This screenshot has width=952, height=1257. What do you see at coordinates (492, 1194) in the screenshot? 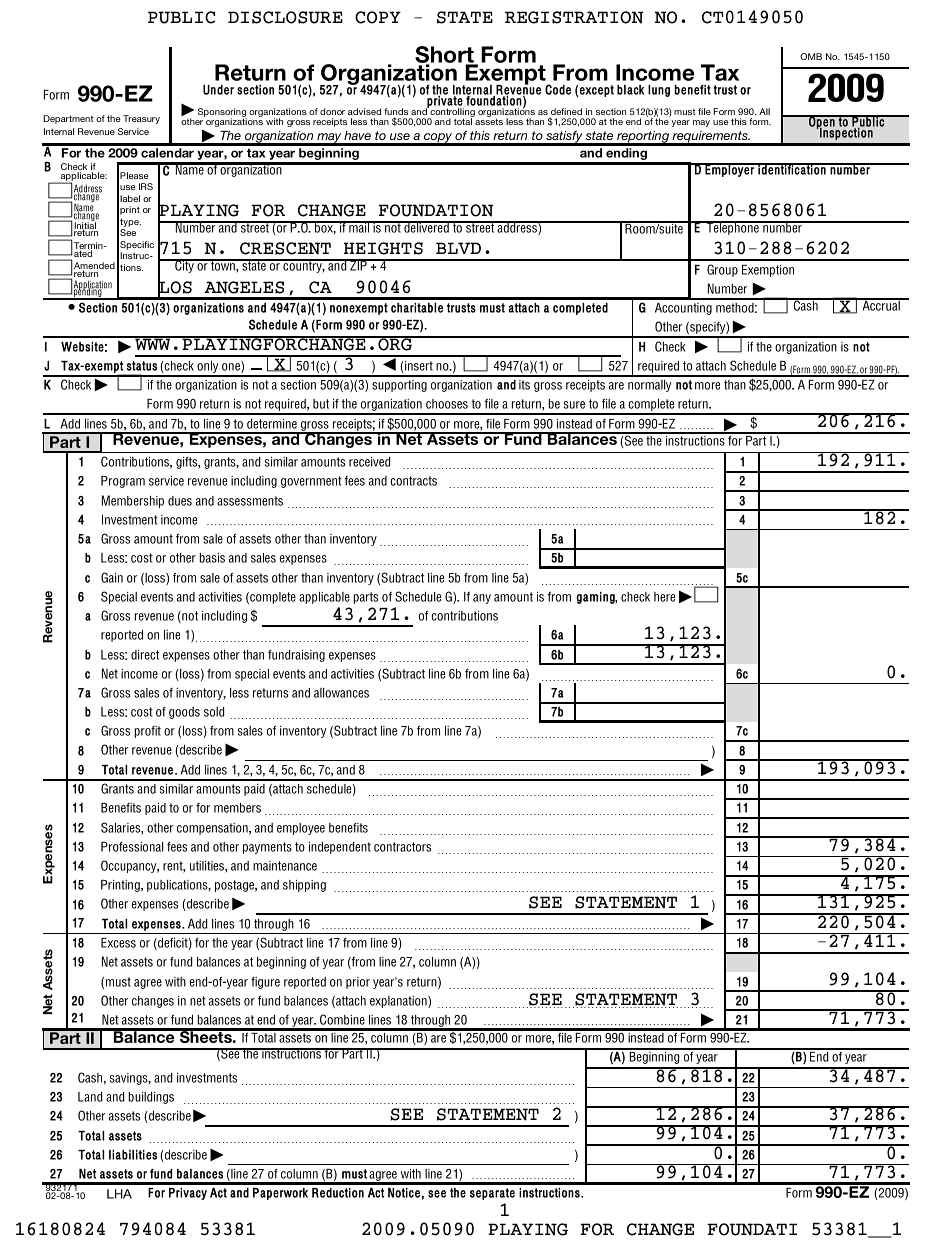
I see `separate` at bounding box center [492, 1194].
